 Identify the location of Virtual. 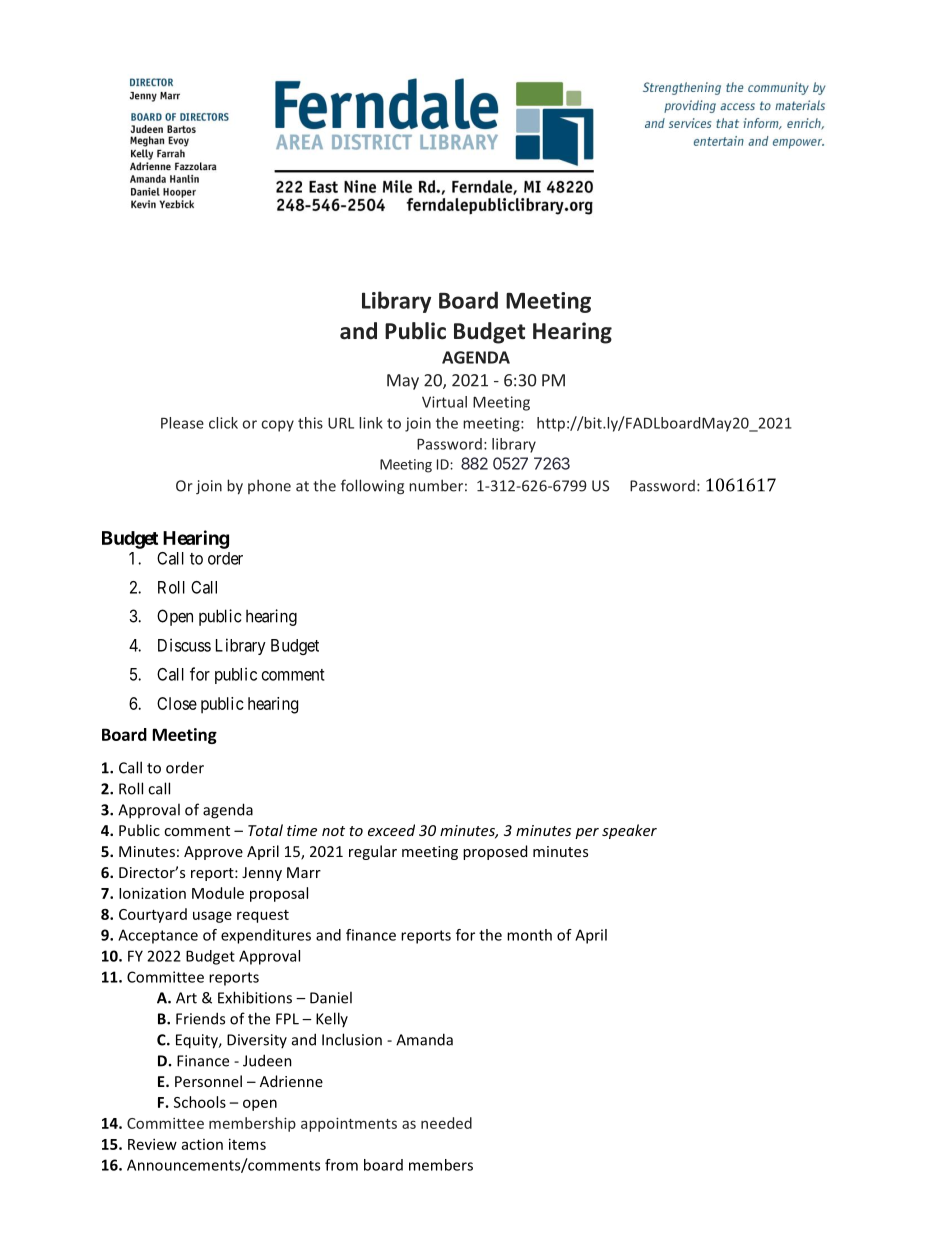
(444, 402).
